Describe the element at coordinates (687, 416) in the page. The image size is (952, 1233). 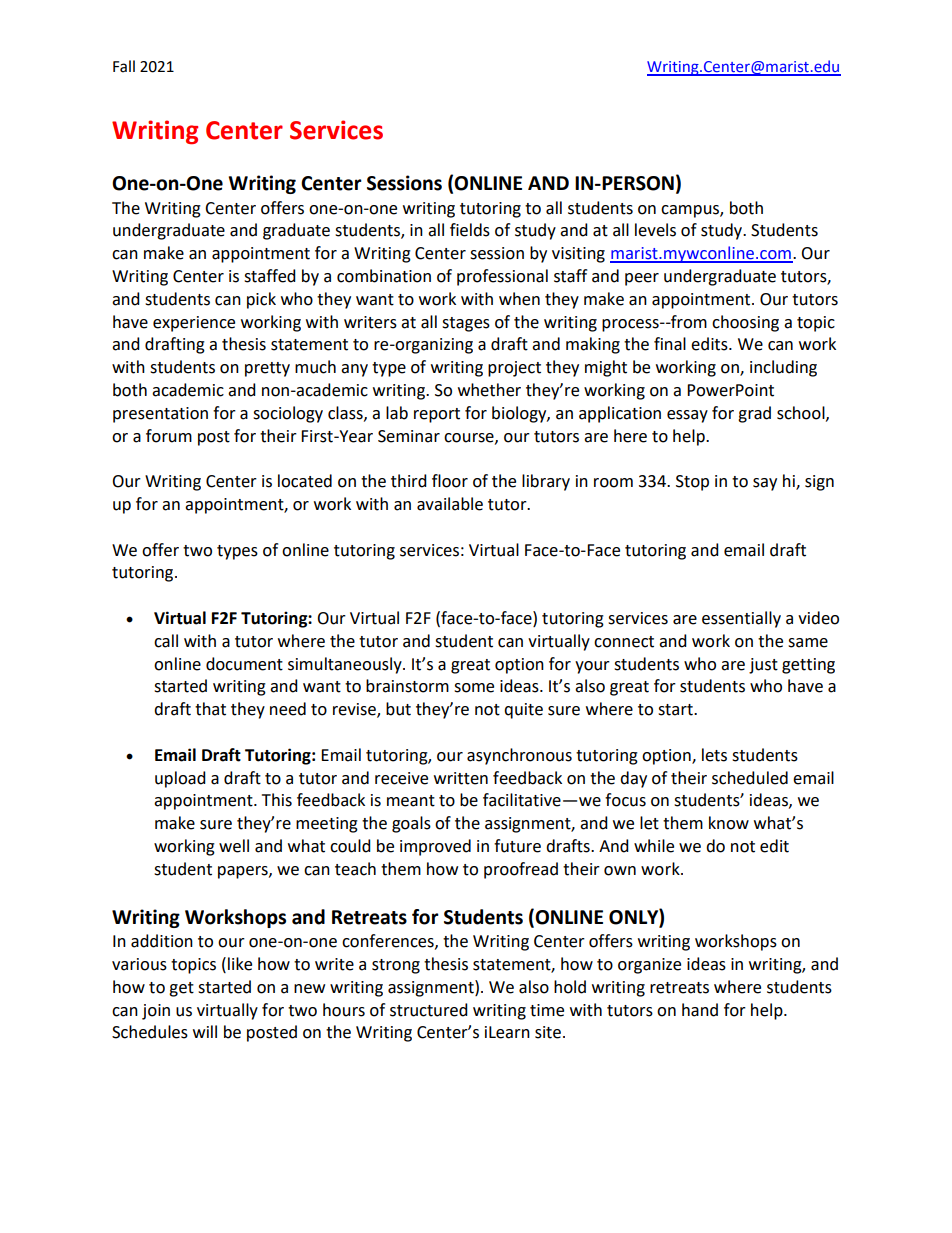
I see `essay` at that location.
